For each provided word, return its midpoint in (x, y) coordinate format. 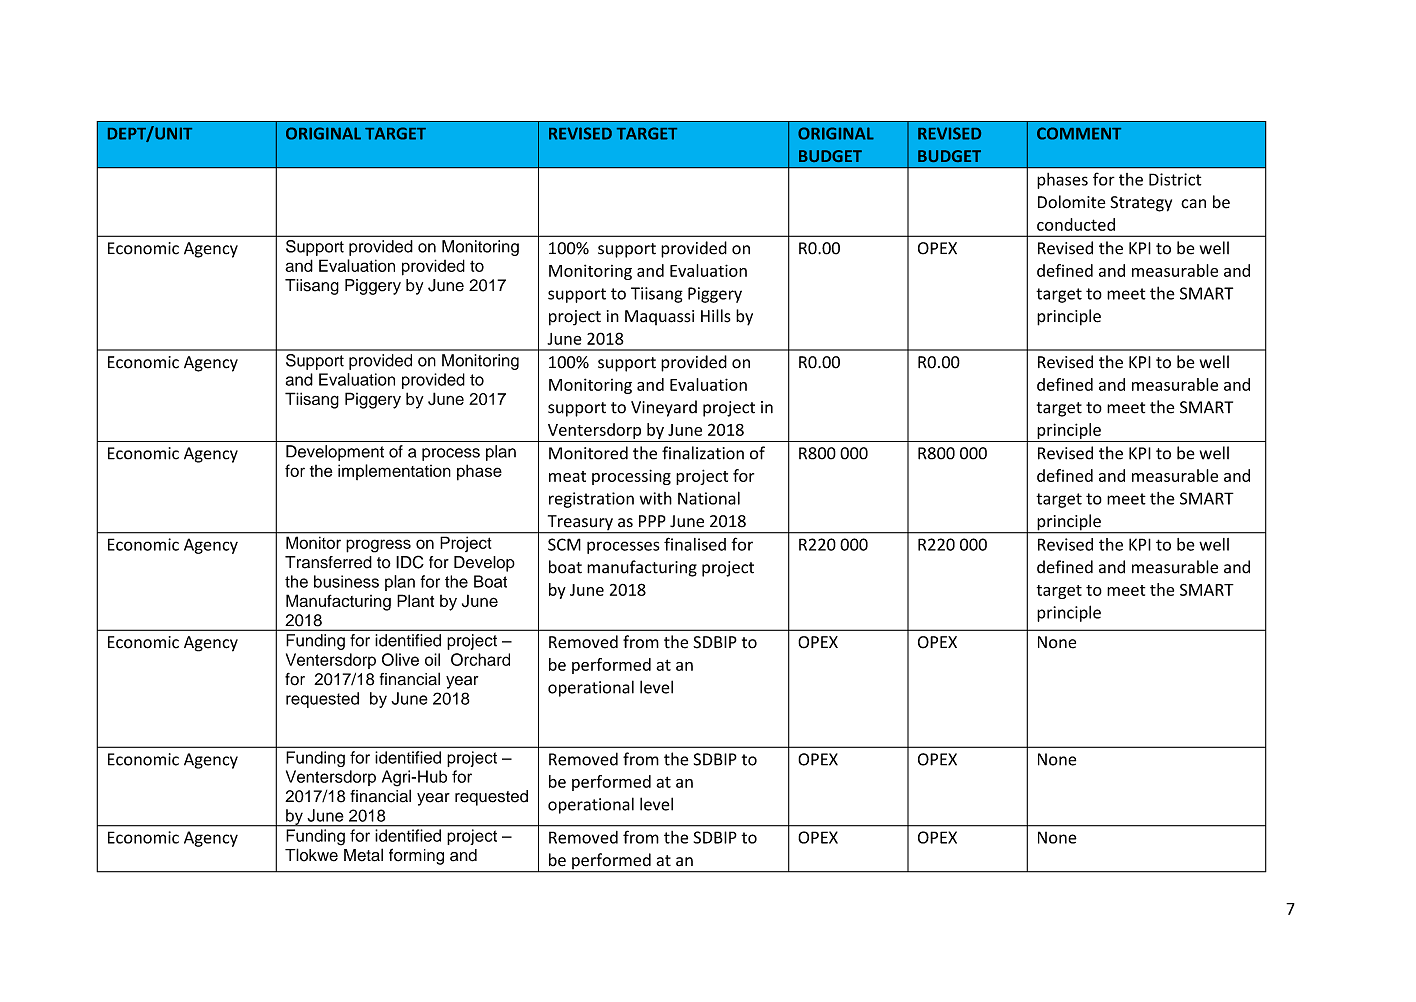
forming (416, 856)
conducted (1076, 224)
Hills (716, 316)
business (346, 581)
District (1175, 179)
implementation (394, 472)
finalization (703, 453)
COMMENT (1079, 133)
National (709, 498)
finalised (695, 544)
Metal (363, 855)
